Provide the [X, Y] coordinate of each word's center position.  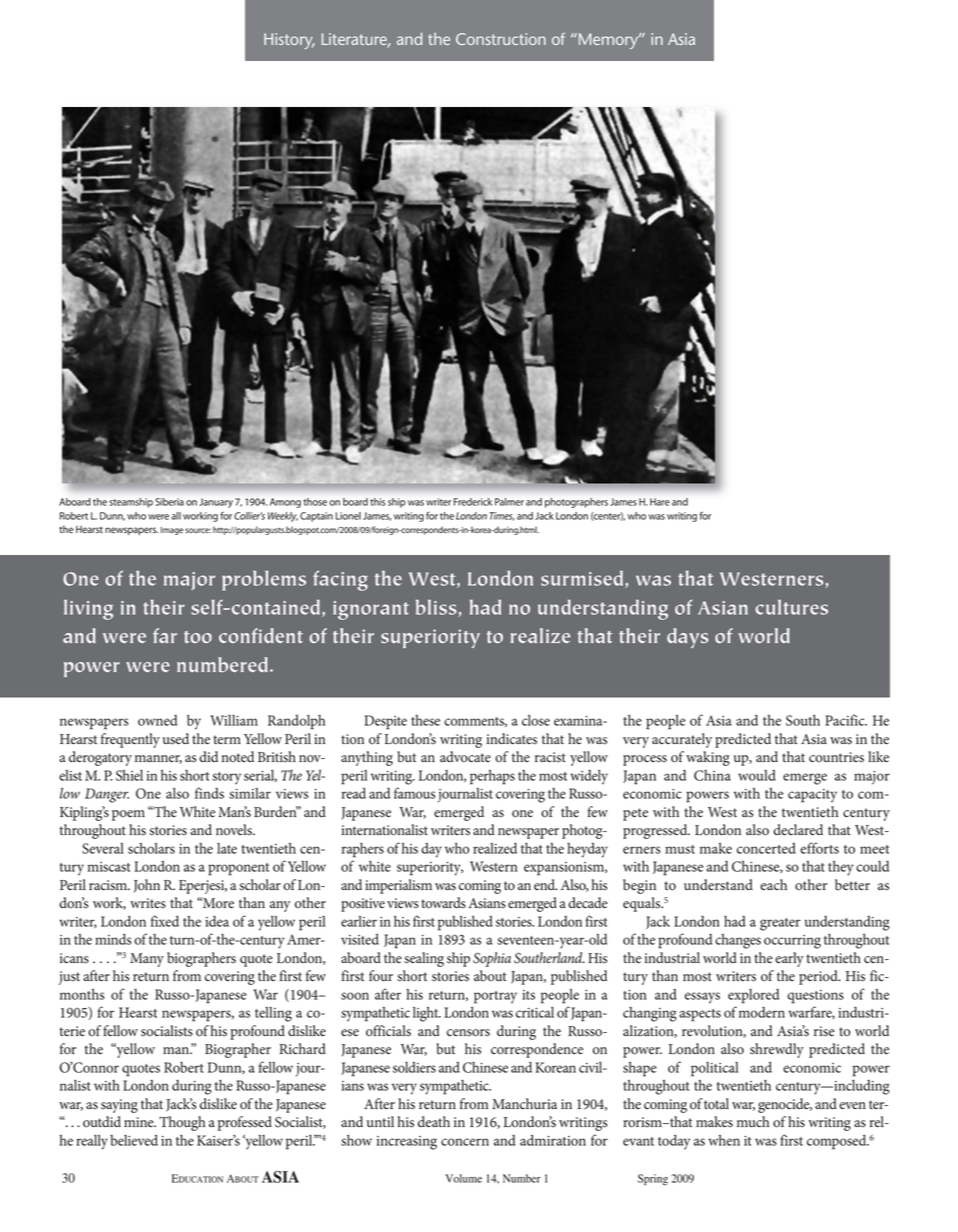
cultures [791, 607]
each [773, 885]
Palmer [509, 502]
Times [502, 516]
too [198, 637]
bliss [437, 608]
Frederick [473, 502]
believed [134, 1140]
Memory [608, 41]
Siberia [169, 502]
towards [443, 903]
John [147, 886]
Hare [660, 502]
